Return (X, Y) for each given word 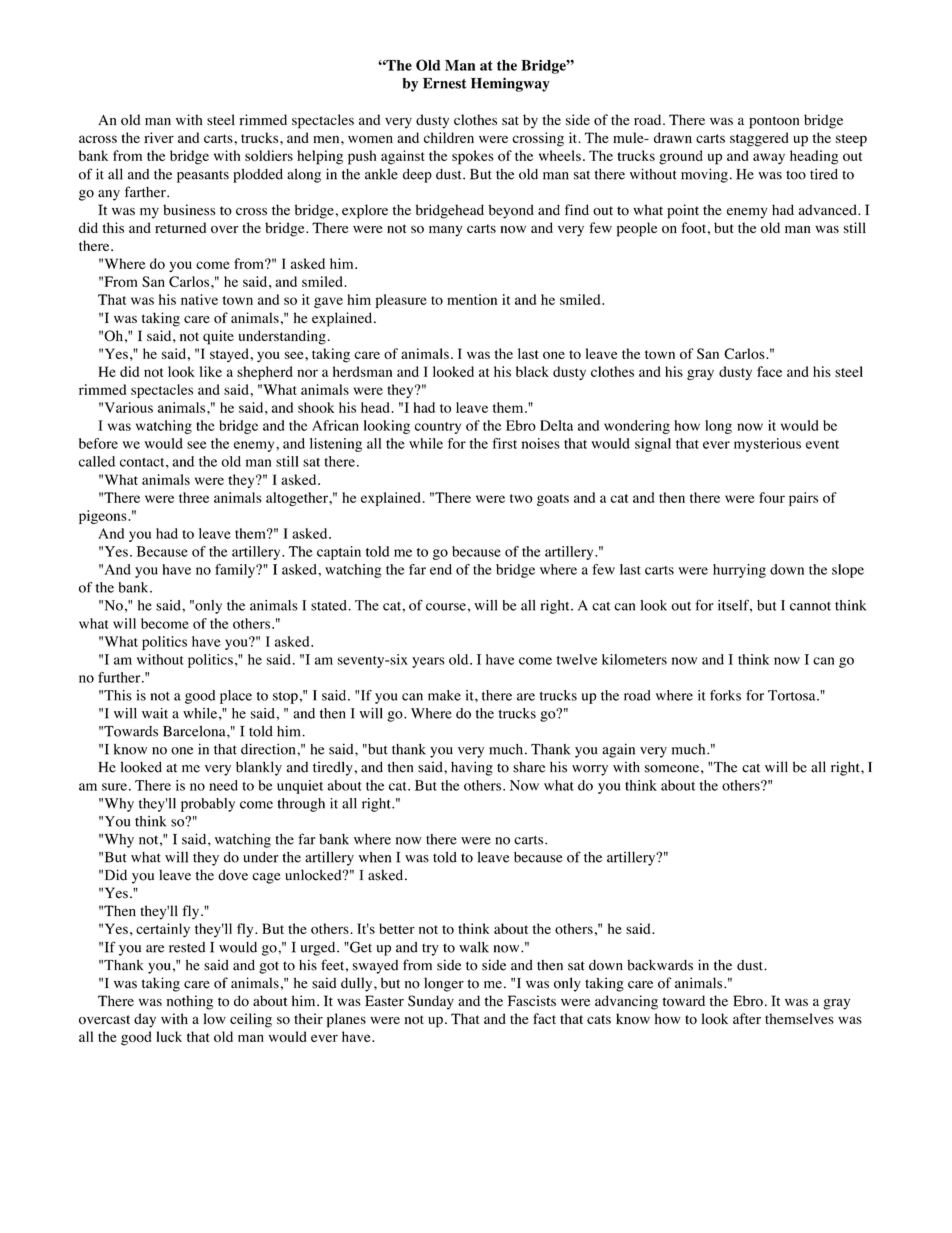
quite (218, 337)
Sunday (431, 1002)
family (236, 571)
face (769, 371)
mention (472, 299)
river (159, 137)
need (223, 785)
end (441, 569)
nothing (189, 1002)
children (449, 137)
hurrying (739, 571)
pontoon (774, 122)
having (472, 768)
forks (725, 695)
